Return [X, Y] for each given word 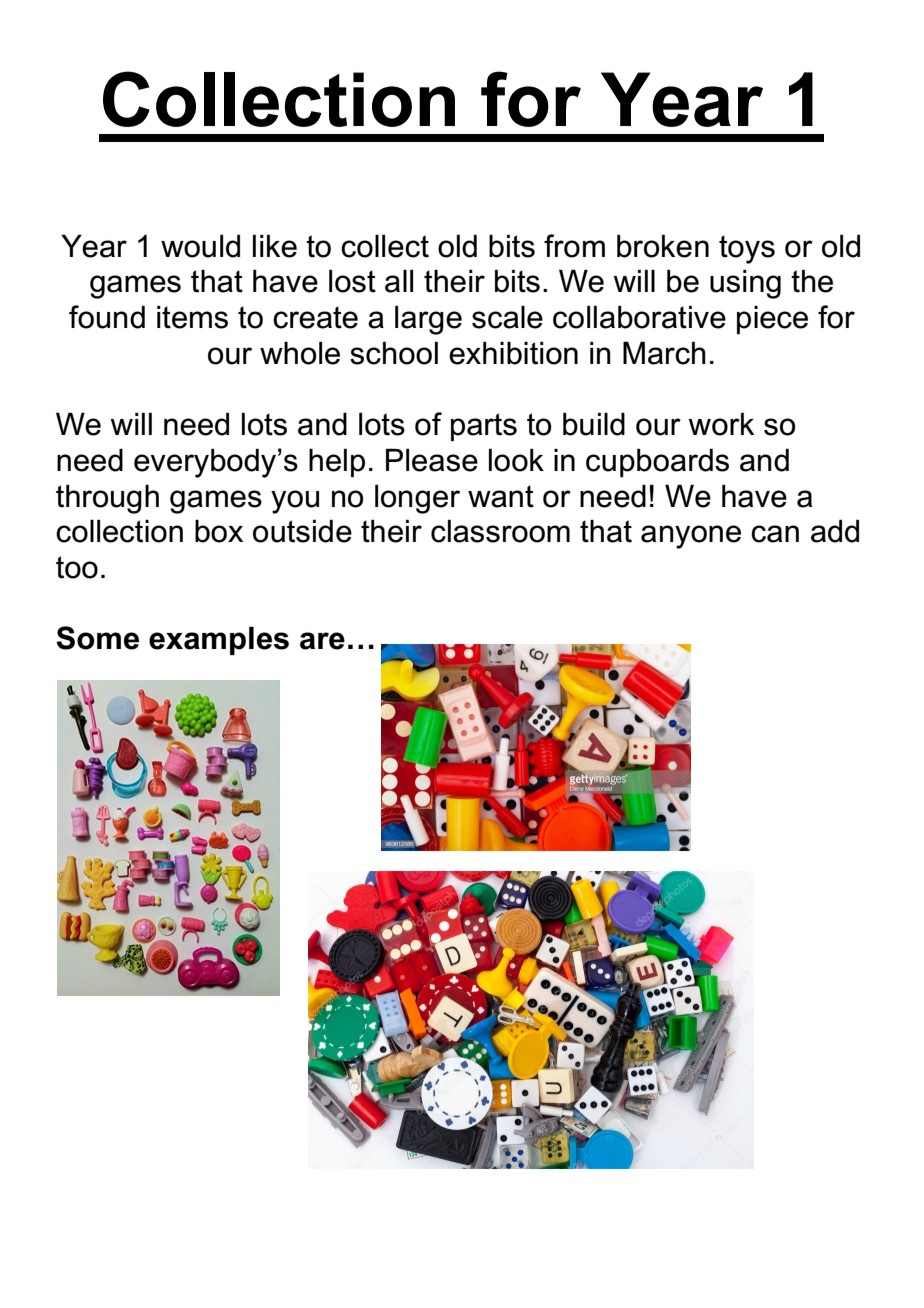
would [200, 246]
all [399, 281]
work [721, 424]
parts [484, 427]
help [337, 463]
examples [219, 641]
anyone [691, 537]
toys [747, 249]
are [322, 641]
